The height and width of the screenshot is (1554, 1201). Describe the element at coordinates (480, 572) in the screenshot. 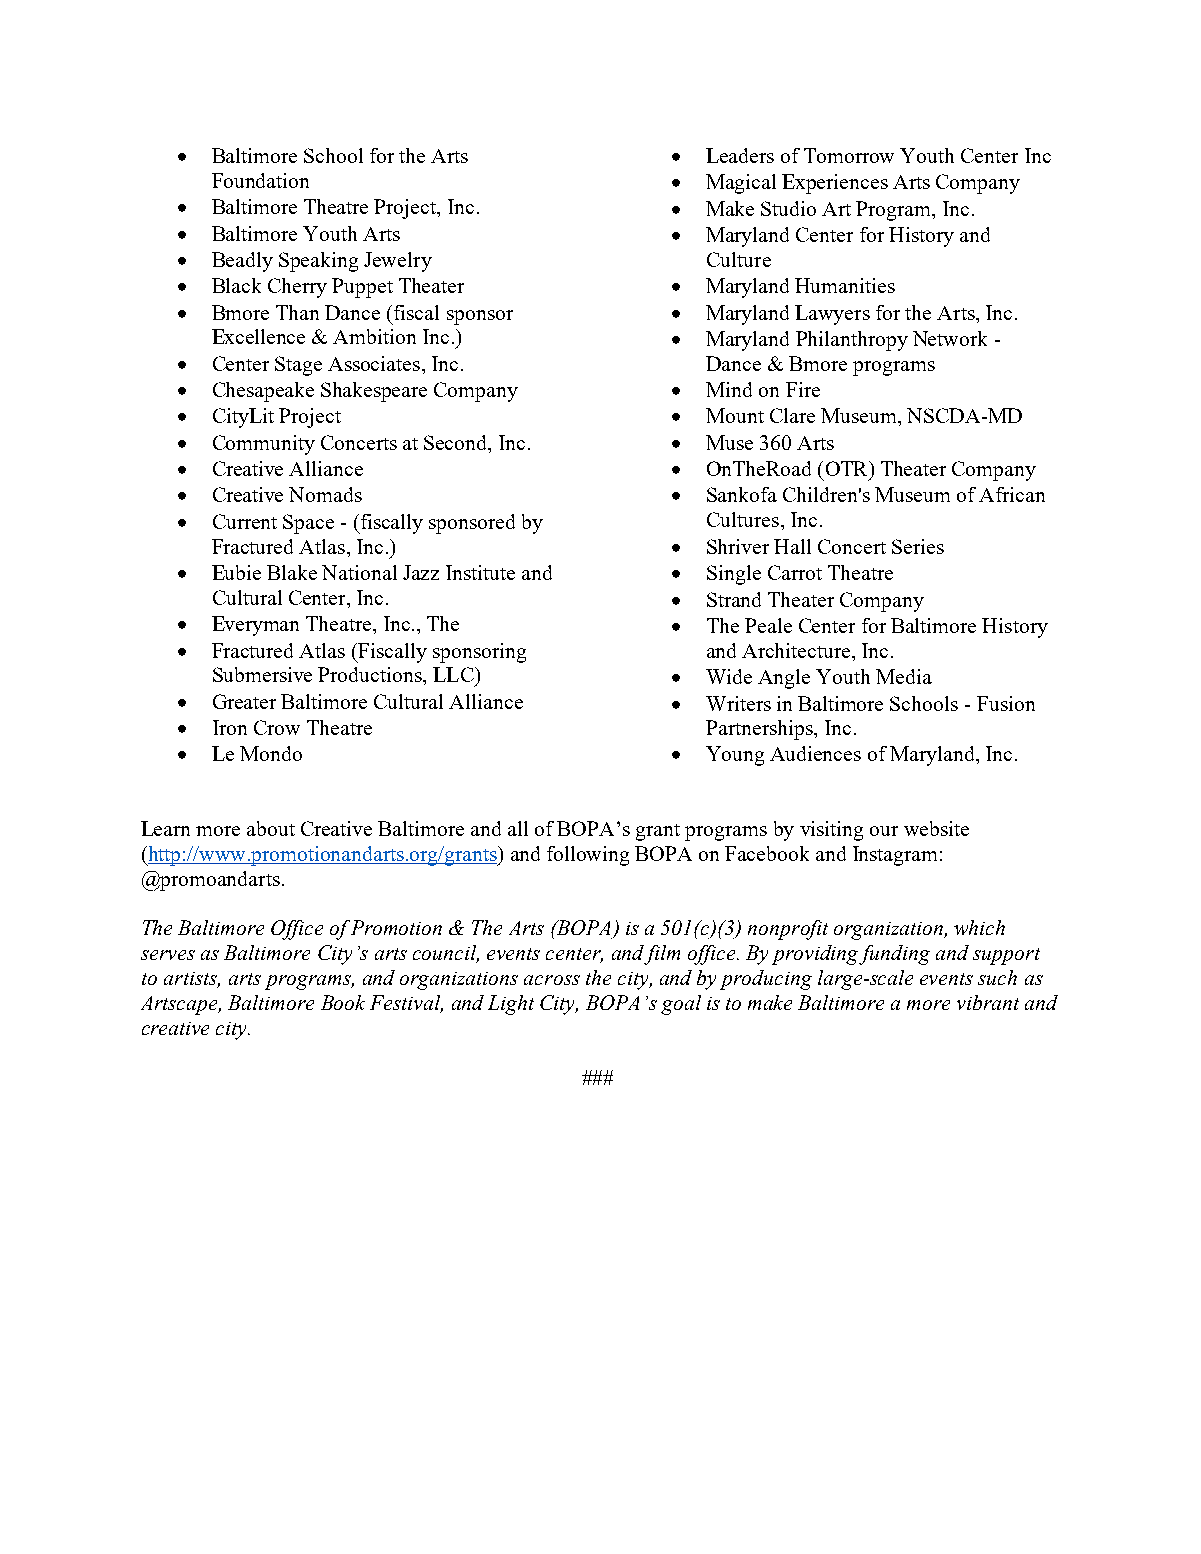

I see `Institute` at that location.
